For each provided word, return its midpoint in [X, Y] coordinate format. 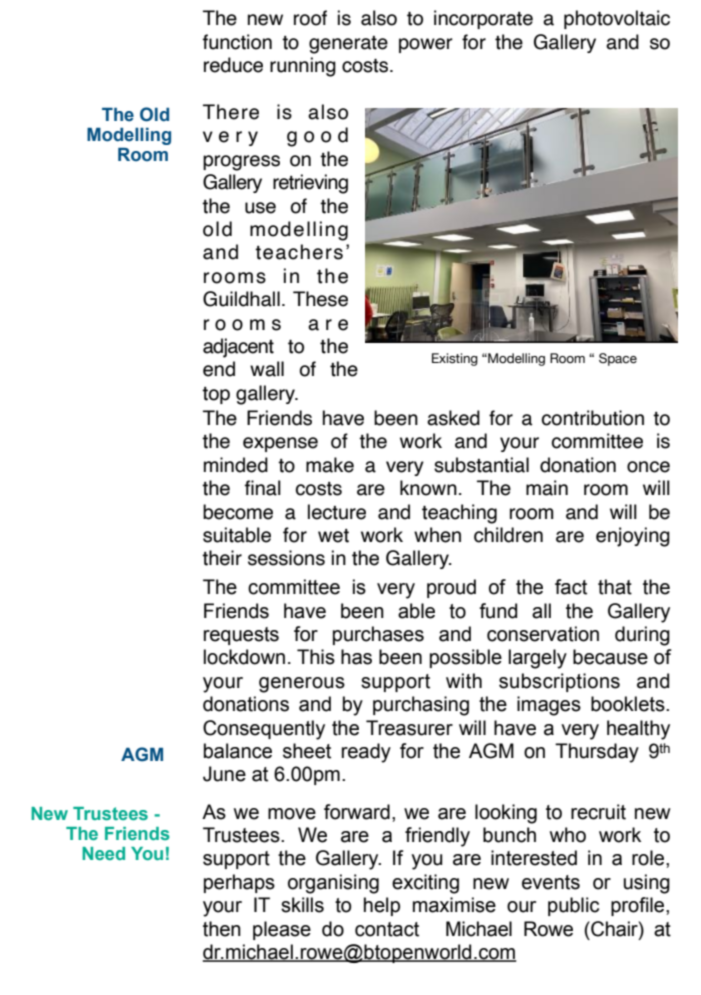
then [222, 929]
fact [571, 587]
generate [348, 45]
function [237, 42]
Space [618, 359]
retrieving [310, 184]
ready [366, 753]
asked [453, 418]
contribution [593, 418]
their [222, 558]
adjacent [238, 348]
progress [241, 163]
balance [238, 751]
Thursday [597, 753]
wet [333, 536]
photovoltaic [617, 19]
